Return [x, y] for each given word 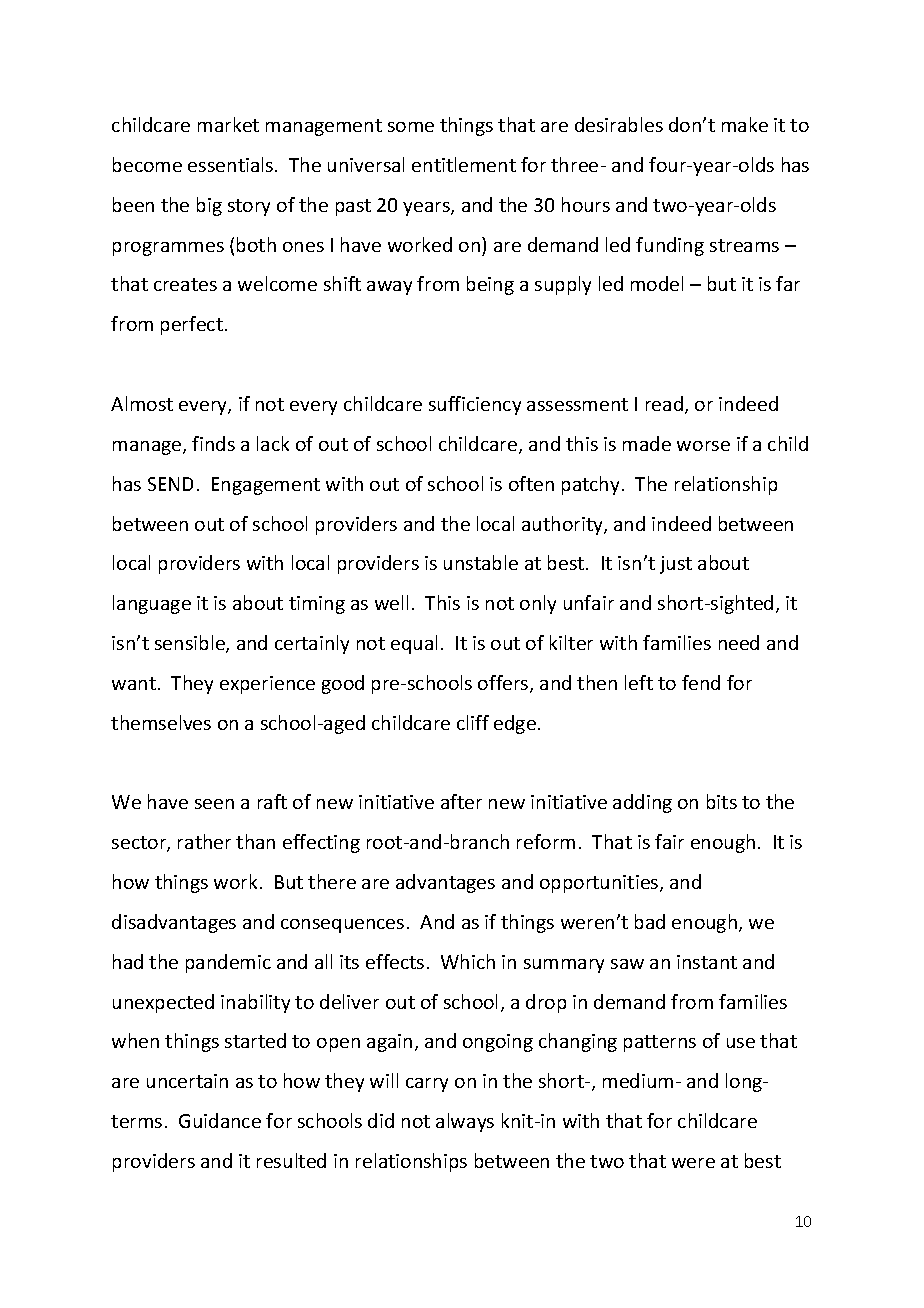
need [739, 642]
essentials [232, 164]
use [741, 1043]
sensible [191, 644]
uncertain [187, 1081]
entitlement [464, 164]
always [465, 1122]
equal [414, 644]
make [745, 124]
